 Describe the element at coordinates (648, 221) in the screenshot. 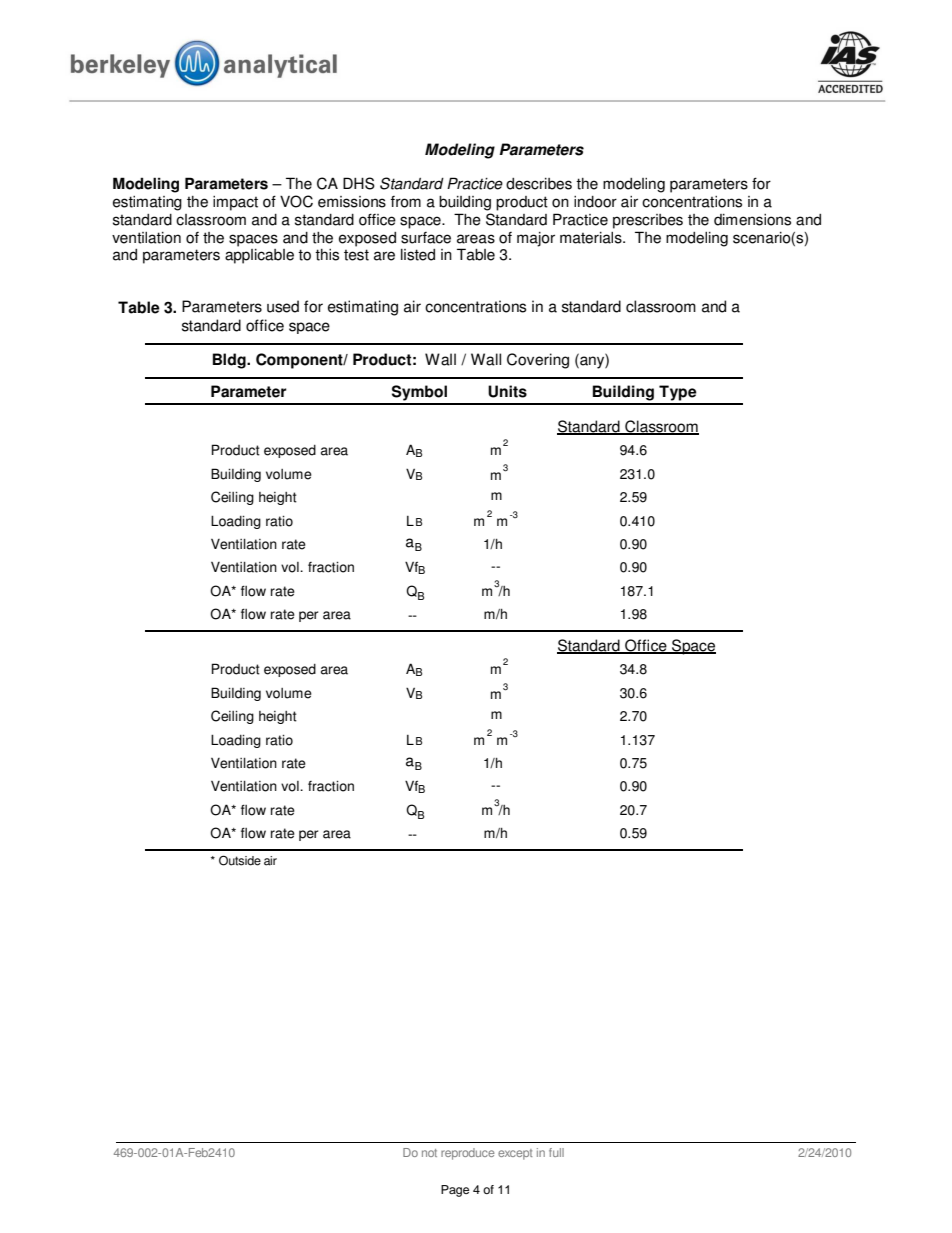

I see `prescribes` at that location.
